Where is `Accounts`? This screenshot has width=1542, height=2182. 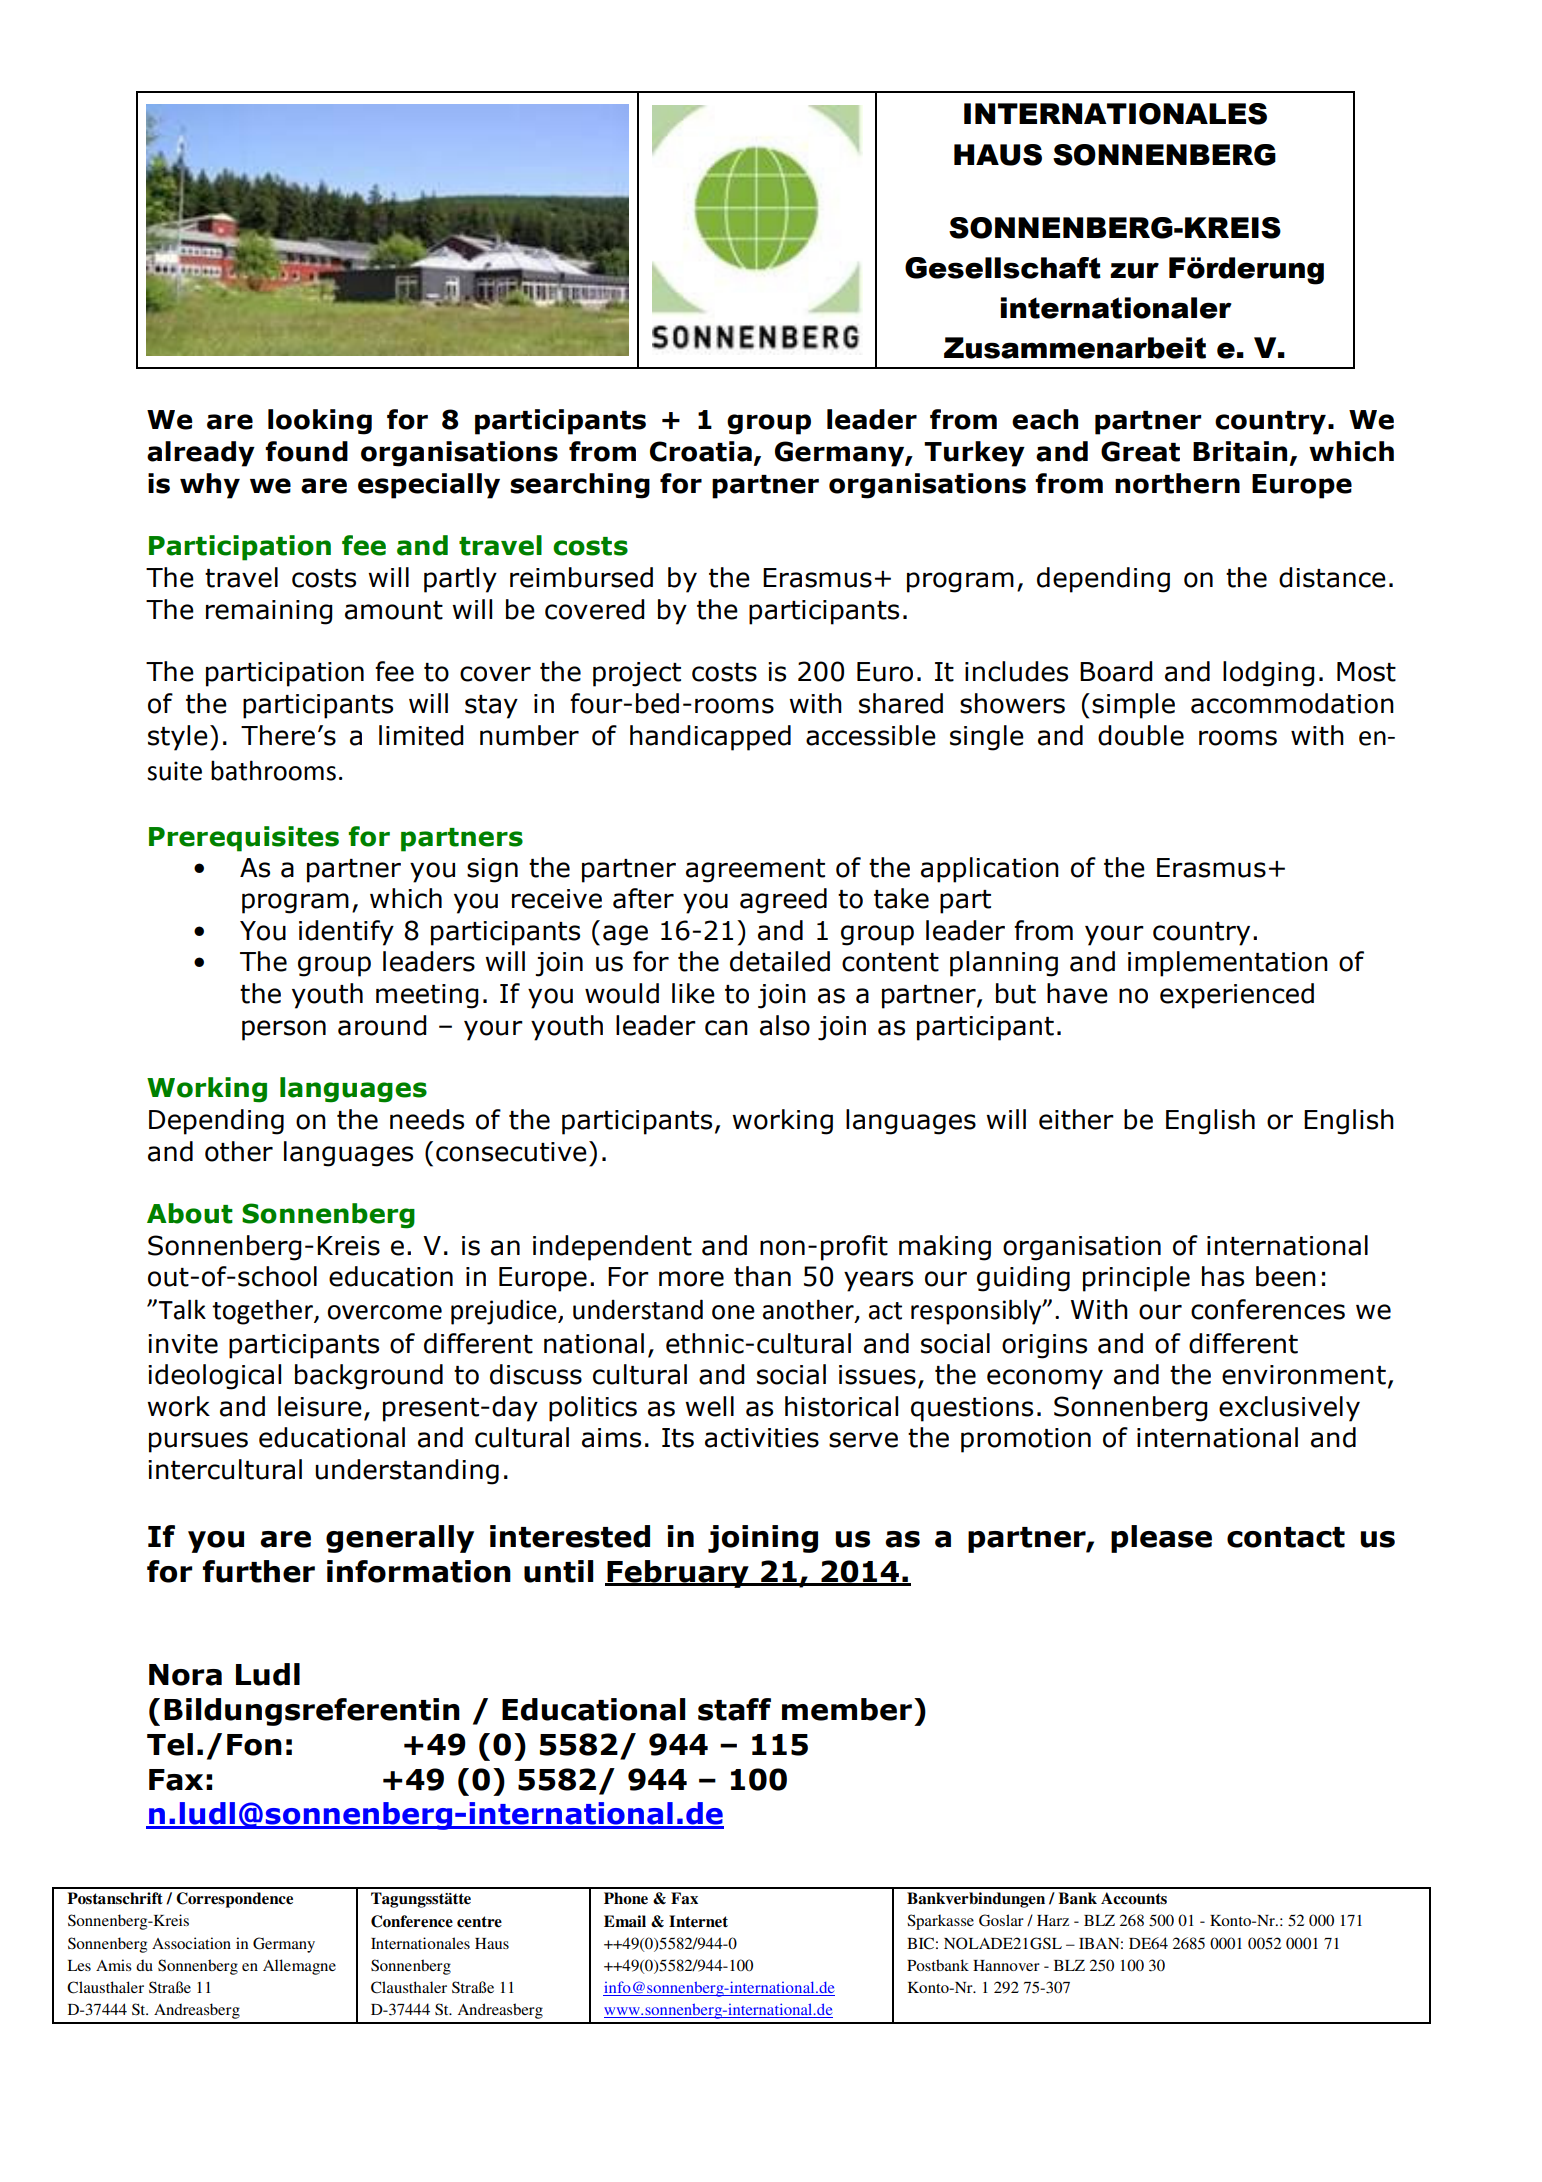
Accounts is located at coordinates (1134, 1898).
